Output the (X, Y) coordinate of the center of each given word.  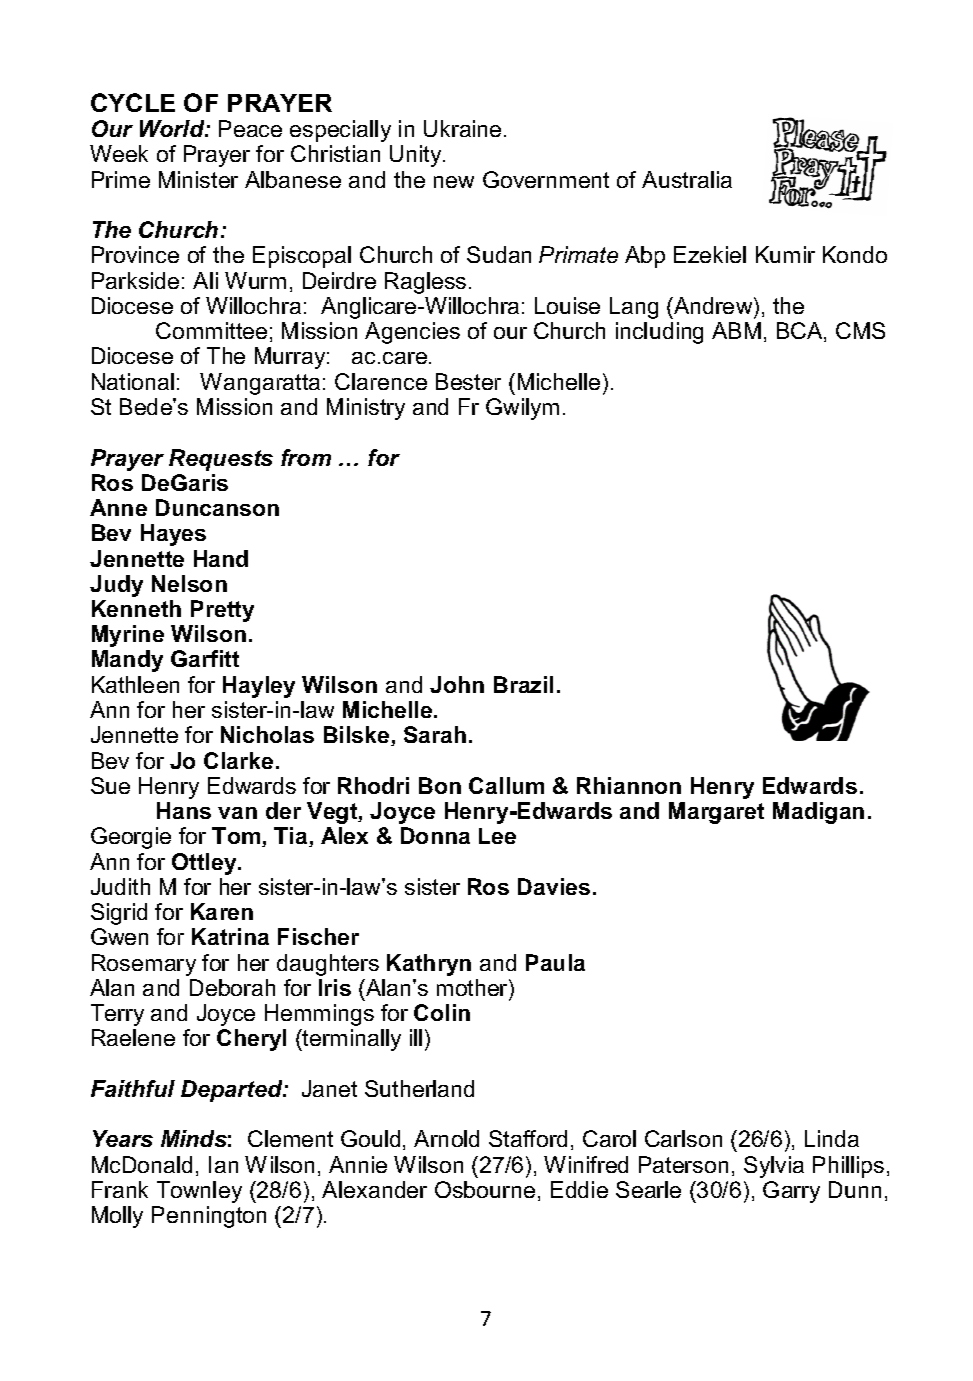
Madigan (818, 813)
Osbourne (485, 1189)
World (173, 128)
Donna (435, 835)
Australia (687, 179)
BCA (801, 332)
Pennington (209, 1217)
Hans (184, 810)
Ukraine (462, 128)
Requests (221, 460)
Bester (468, 381)
